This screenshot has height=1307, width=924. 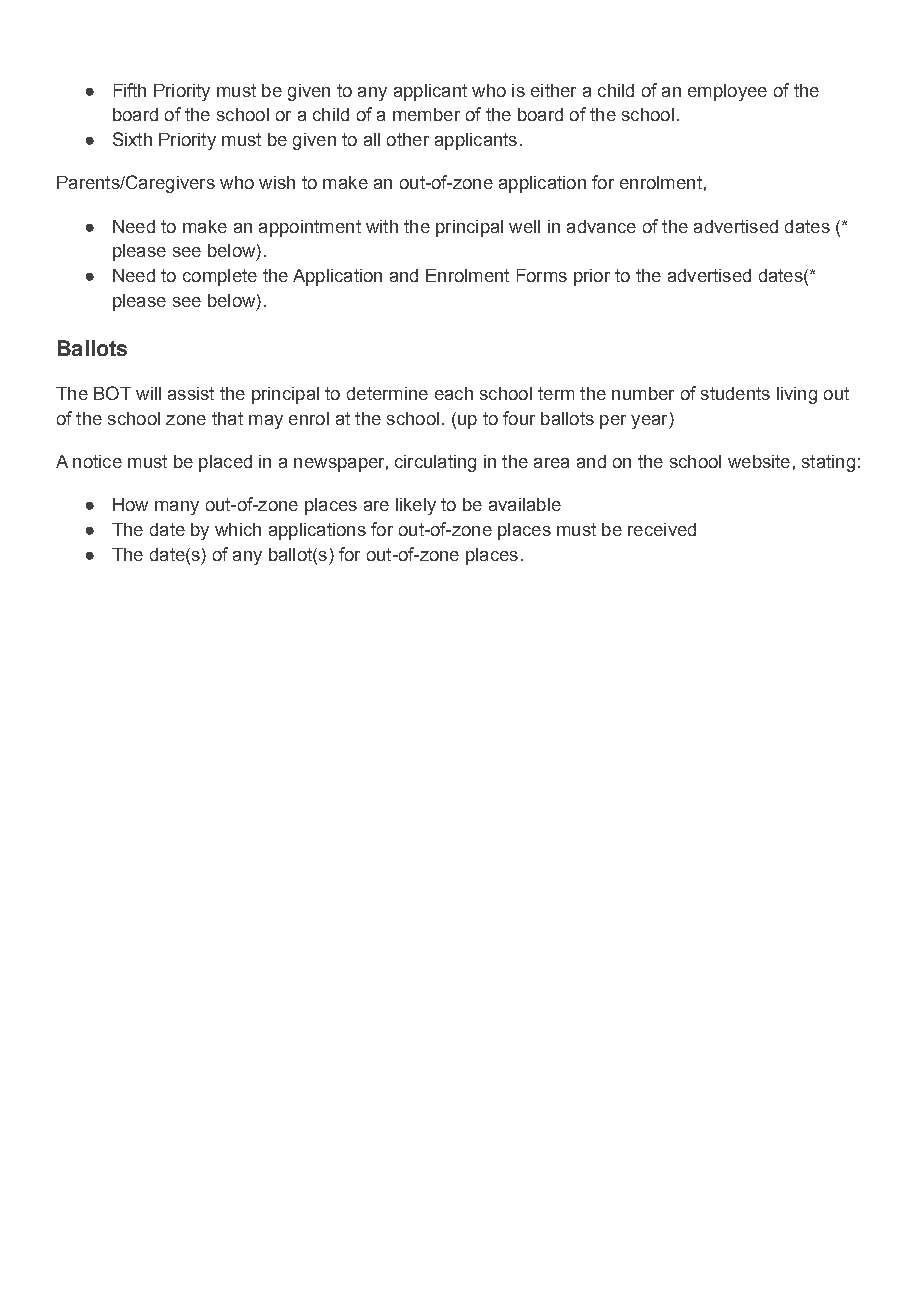 What do you see at coordinates (426, 114) in the screenshot?
I see `member` at bounding box center [426, 114].
